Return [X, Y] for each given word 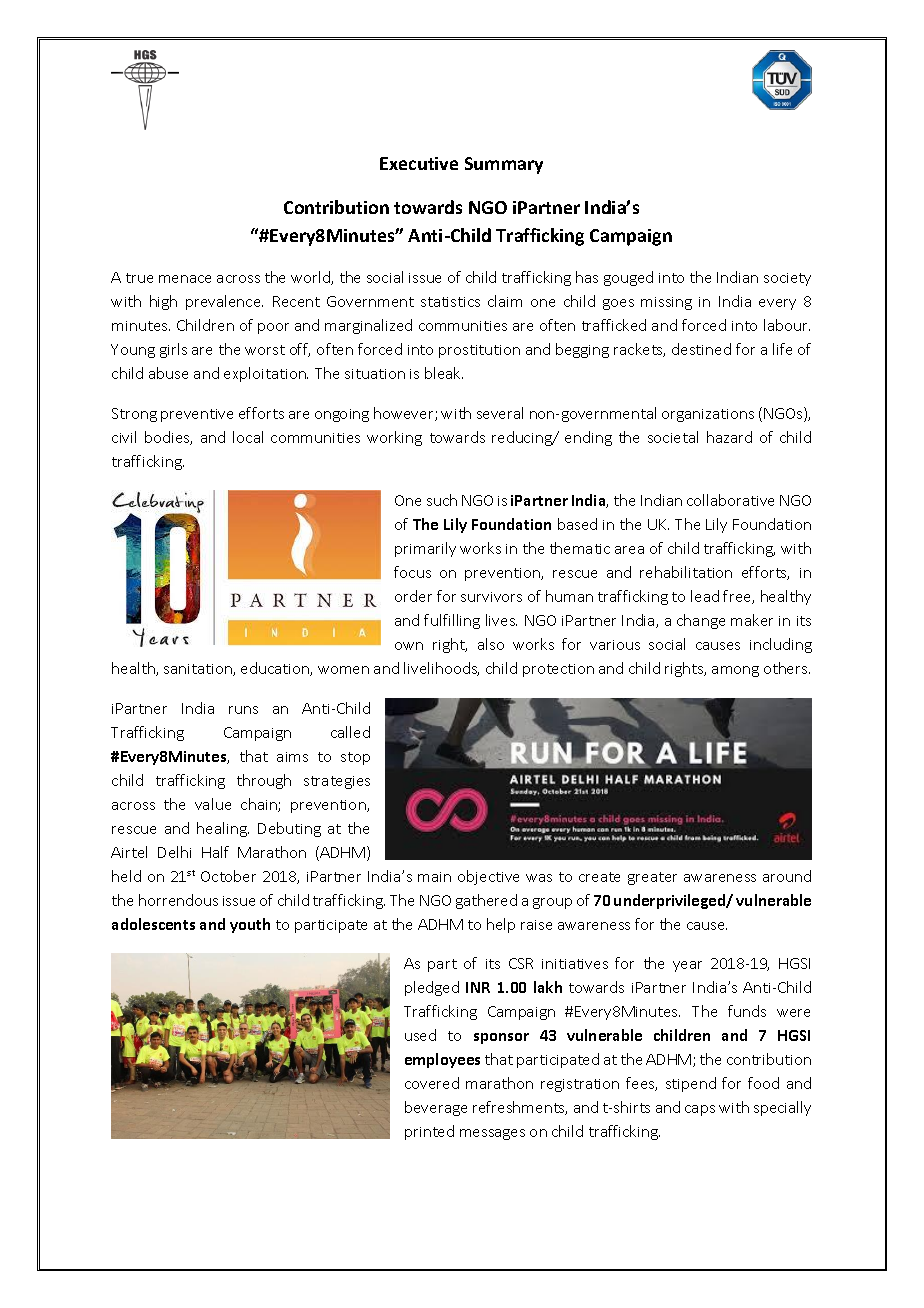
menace [185, 279]
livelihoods [441, 669]
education [276, 669]
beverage [436, 1108]
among [735, 671]
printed [429, 1132]
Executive [419, 163]
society [787, 279]
